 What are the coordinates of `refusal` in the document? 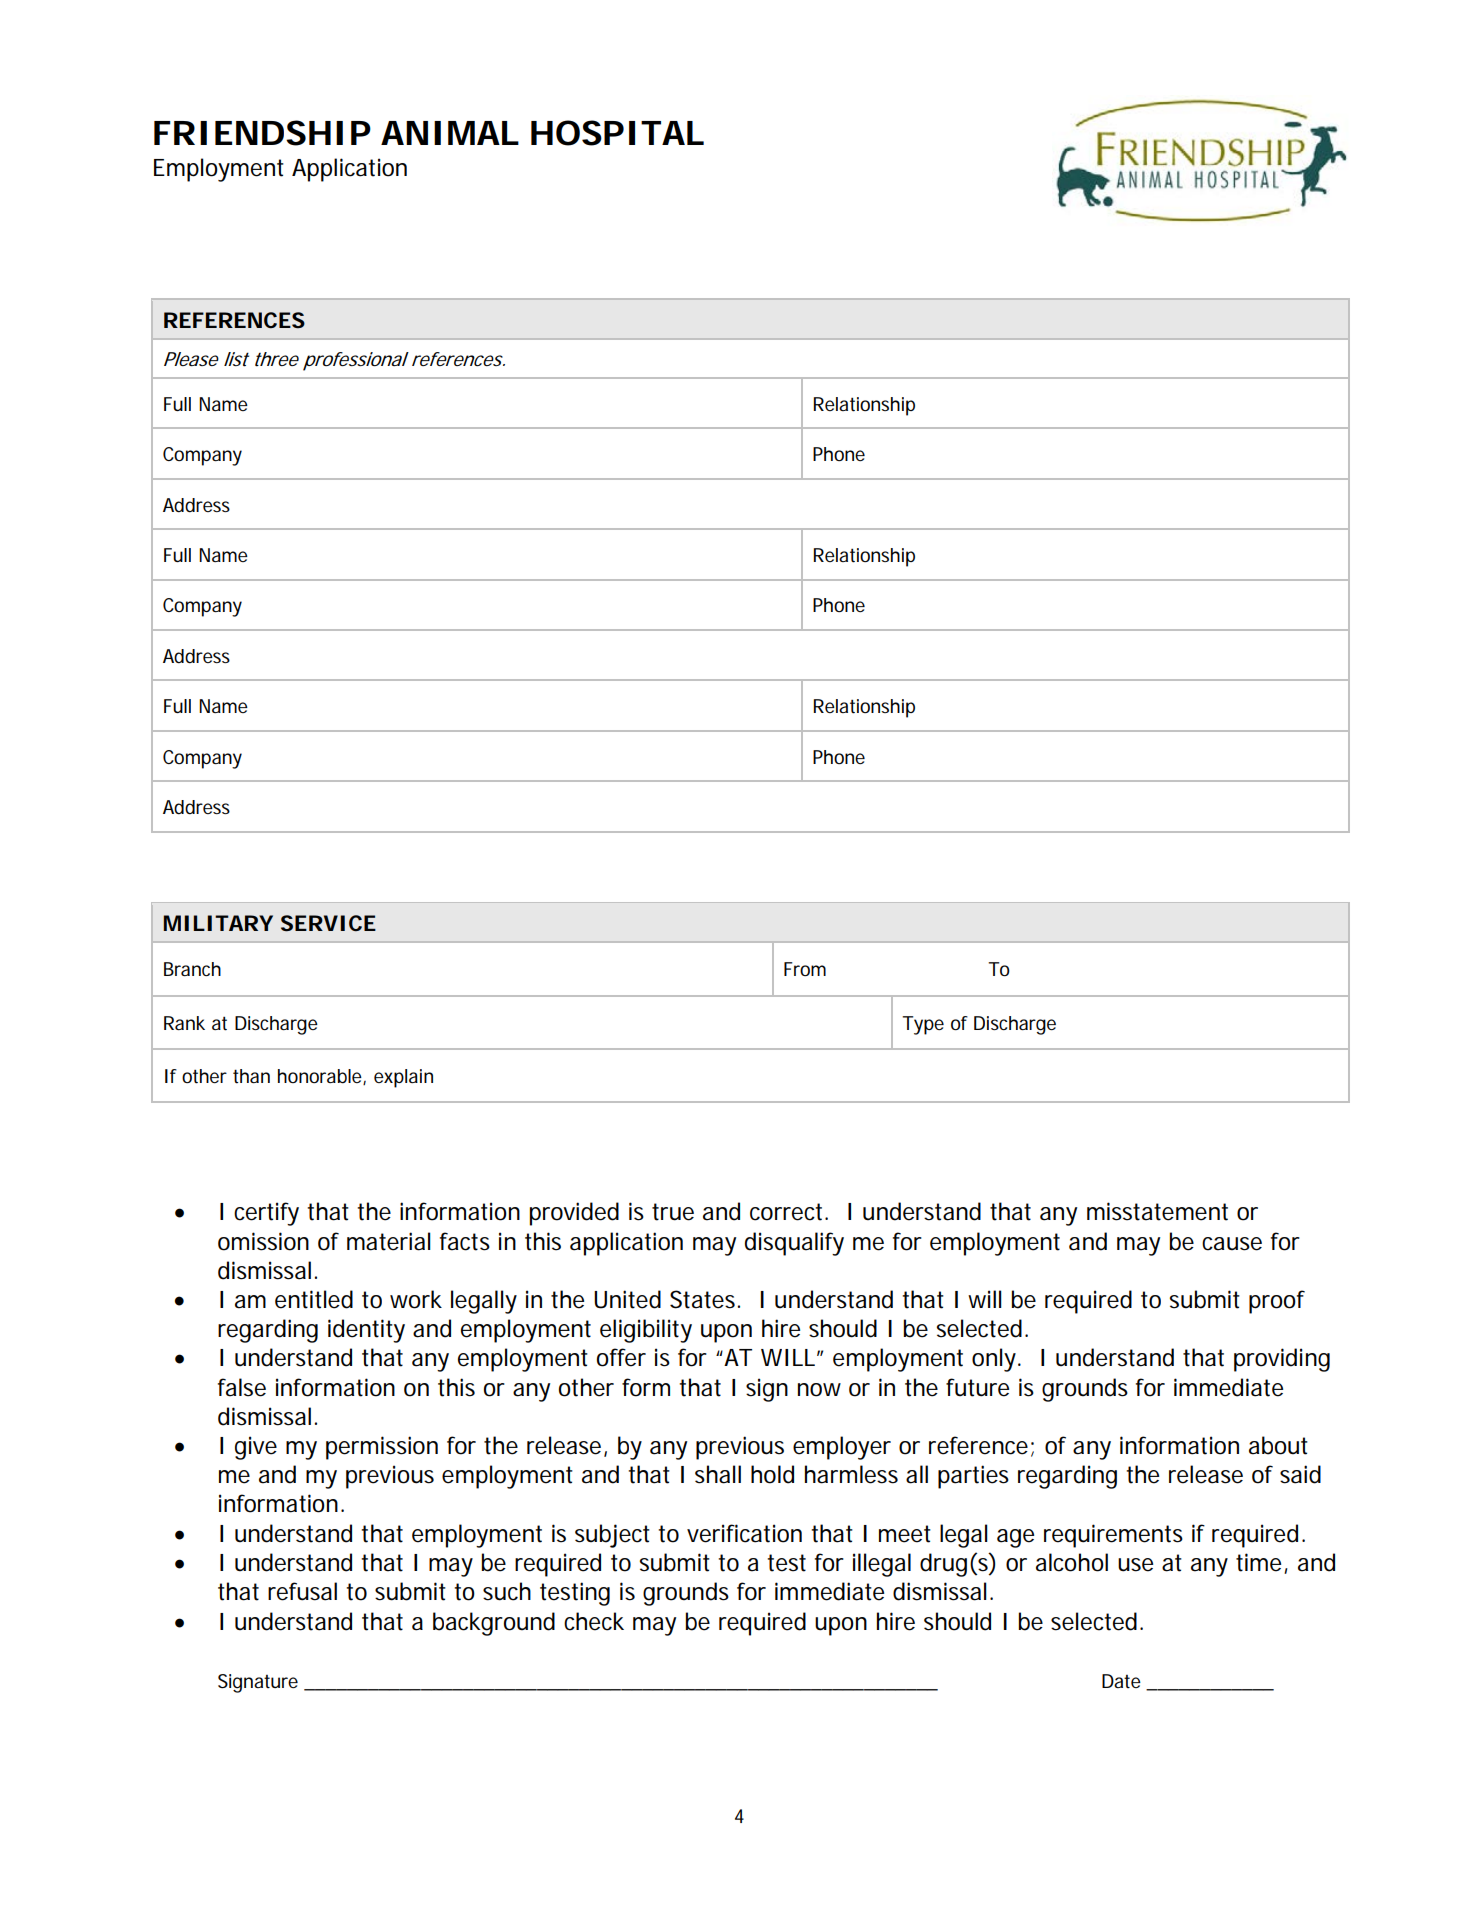 It's located at (302, 1591).
